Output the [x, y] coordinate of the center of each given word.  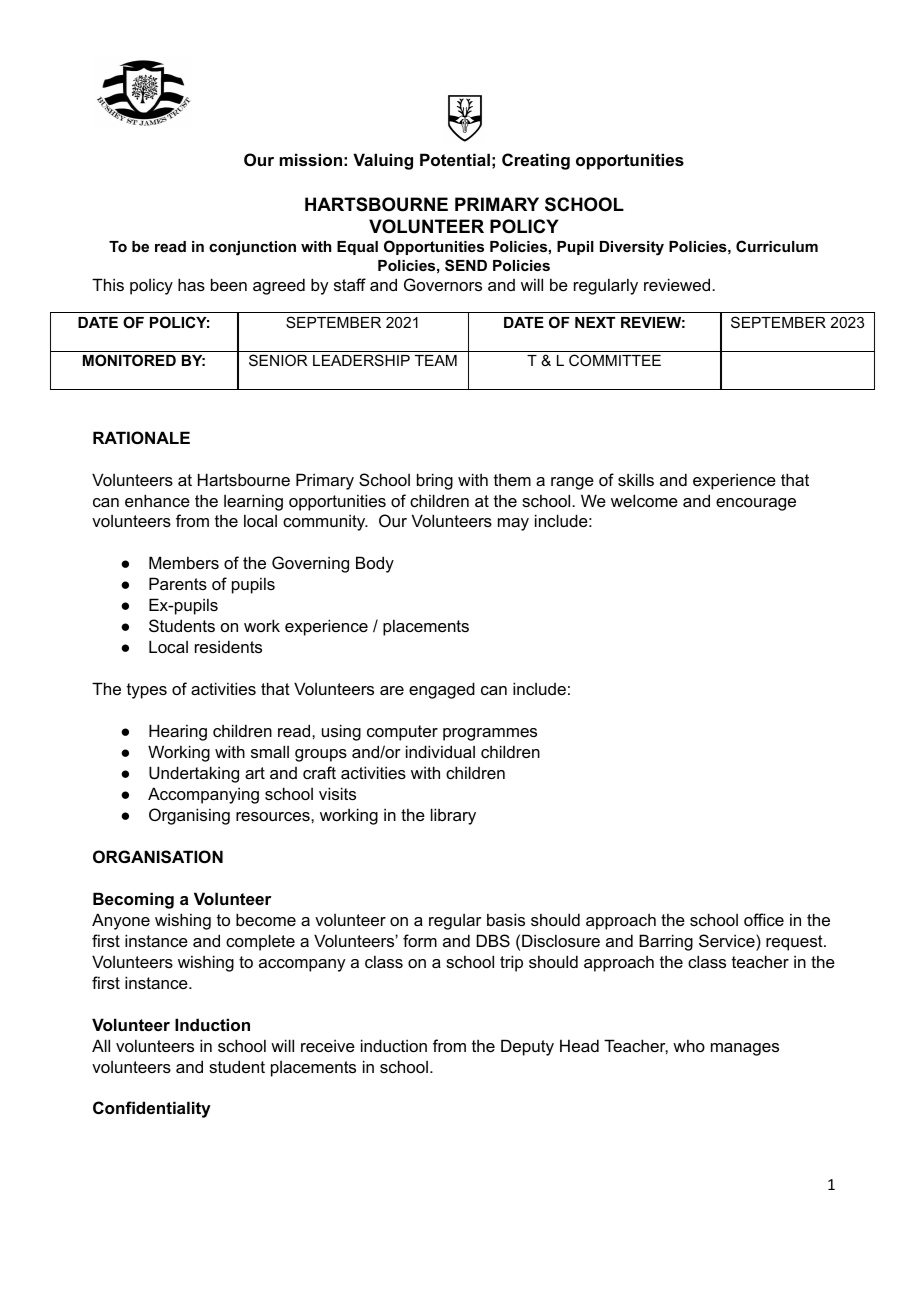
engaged [442, 690]
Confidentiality [152, 1109]
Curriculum [777, 246]
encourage [756, 504]
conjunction [252, 248]
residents [228, 646]
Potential [455, 159]
